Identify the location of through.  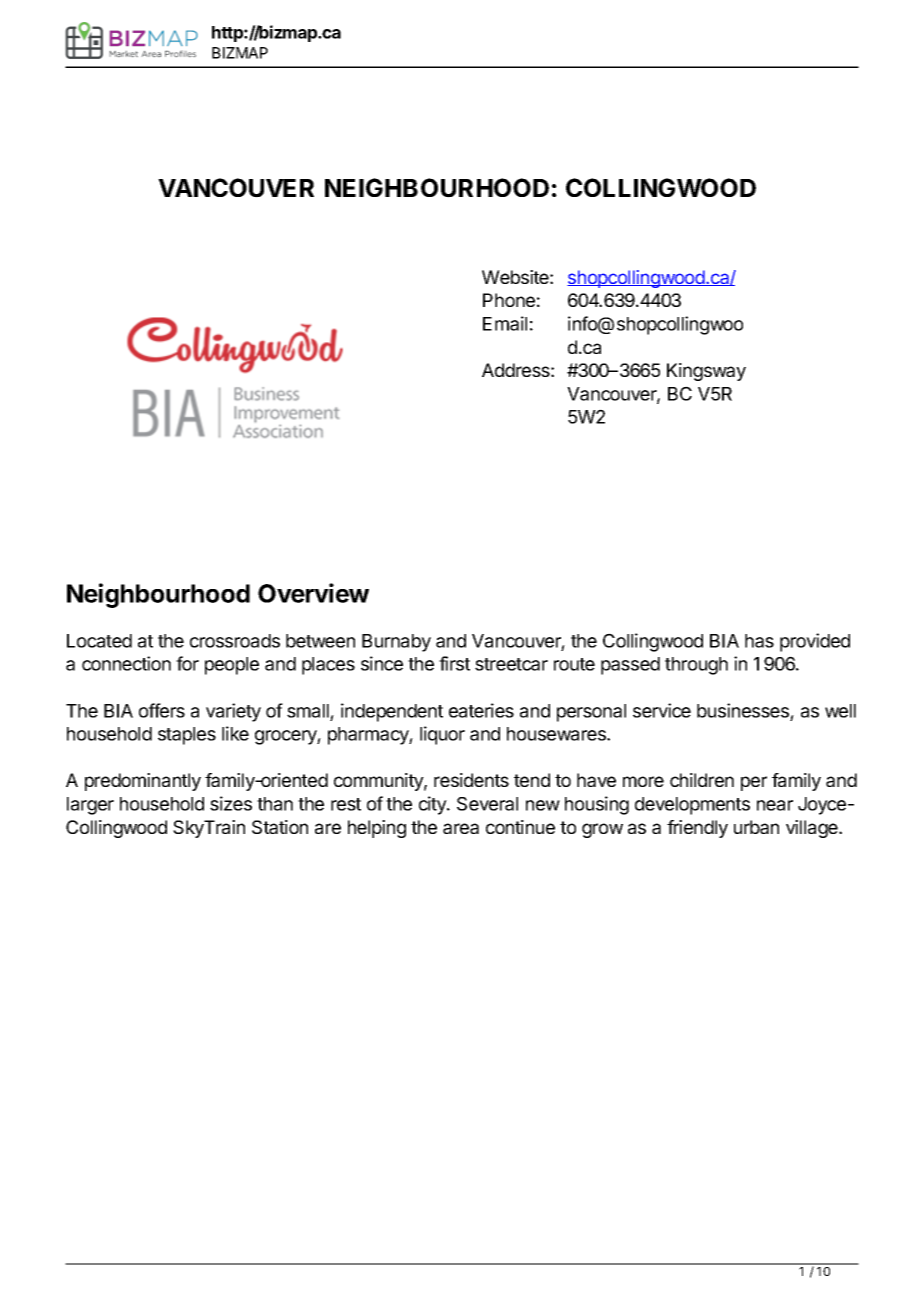
(696, 666).
